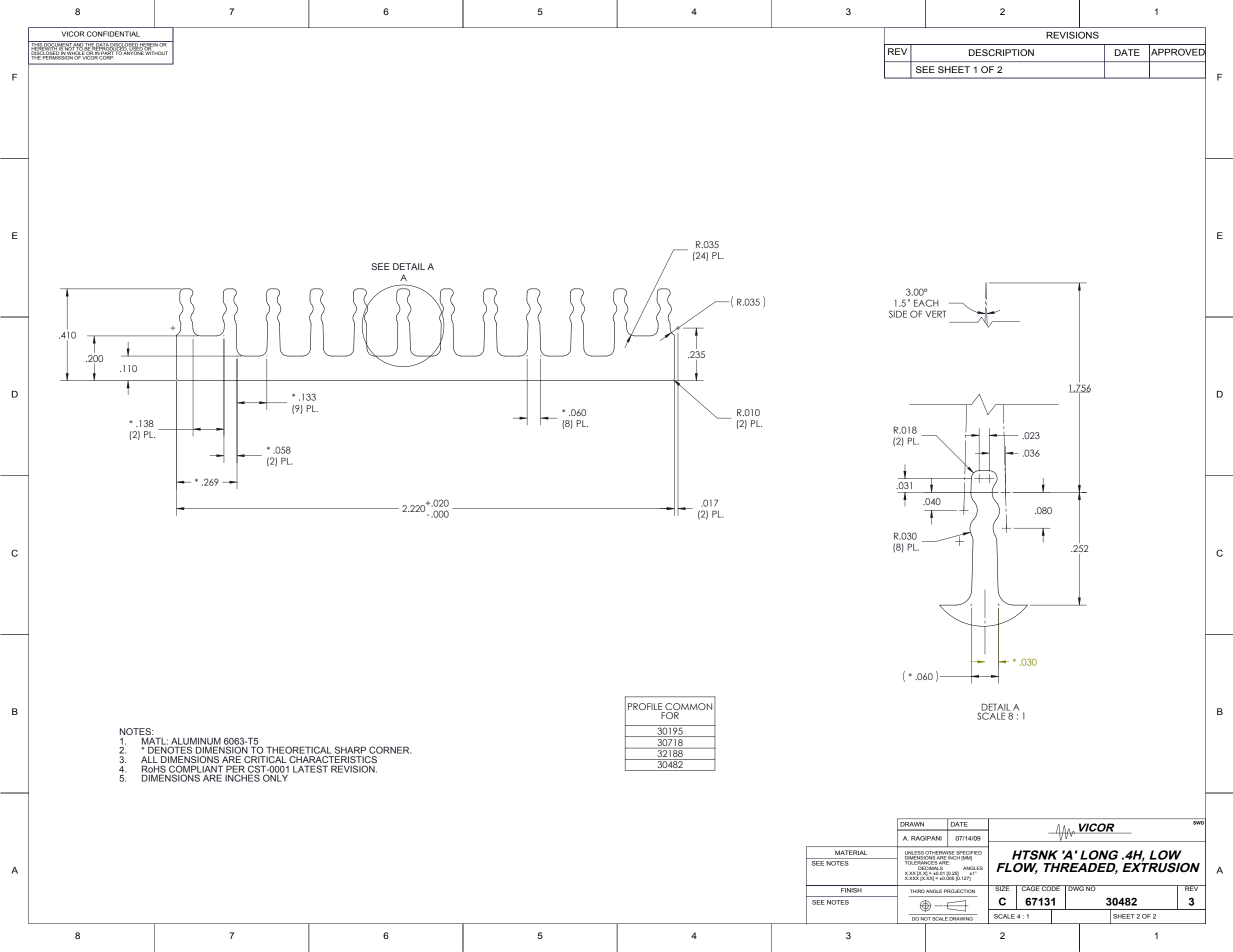 This screenshot has width=1233, height=952. What do you see at coordinates (898, 314) in the screenshot?
I see `SIDE` at bounding box center [898, 314].
